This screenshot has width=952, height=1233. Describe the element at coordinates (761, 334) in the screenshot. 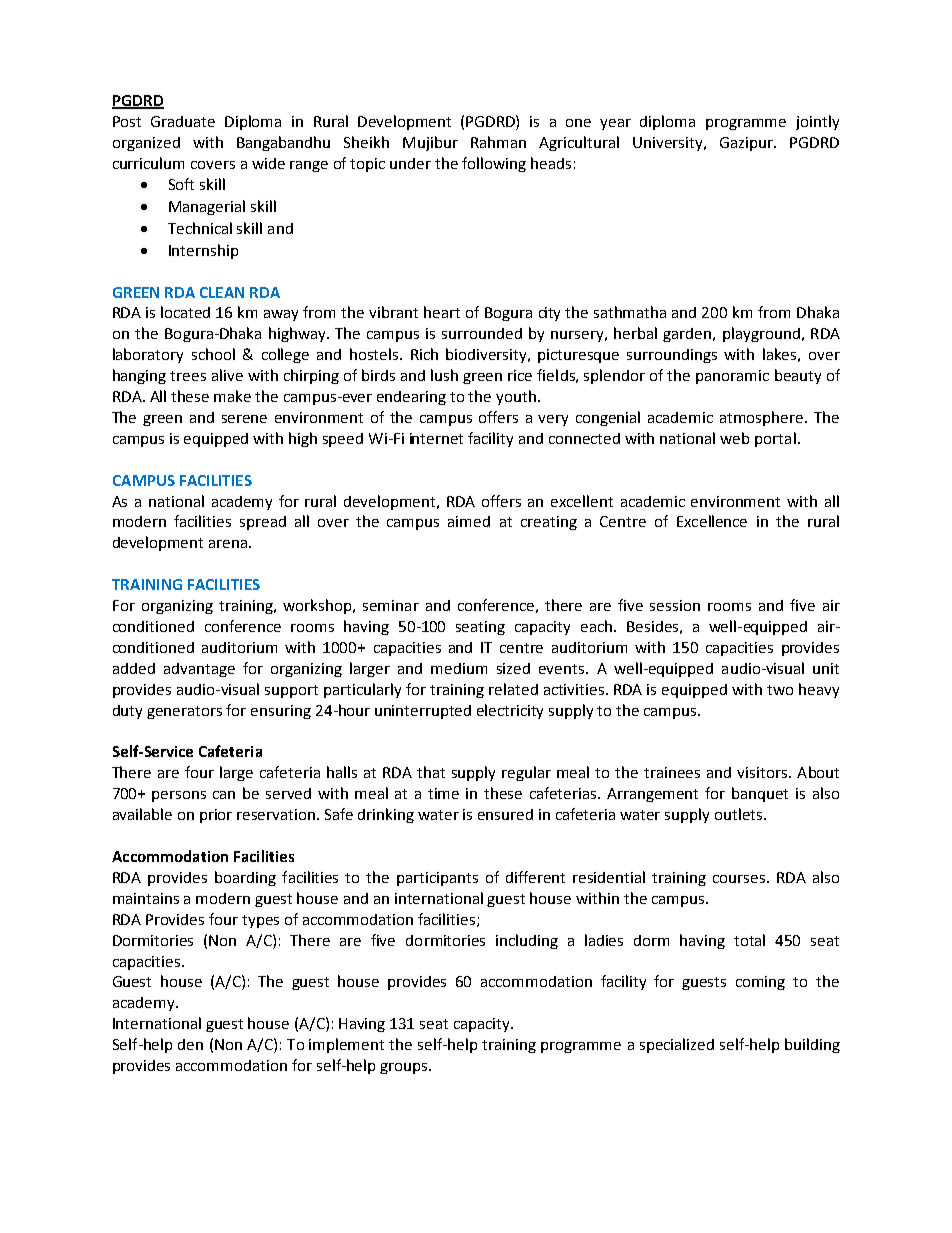

I see `playground` at that location.
